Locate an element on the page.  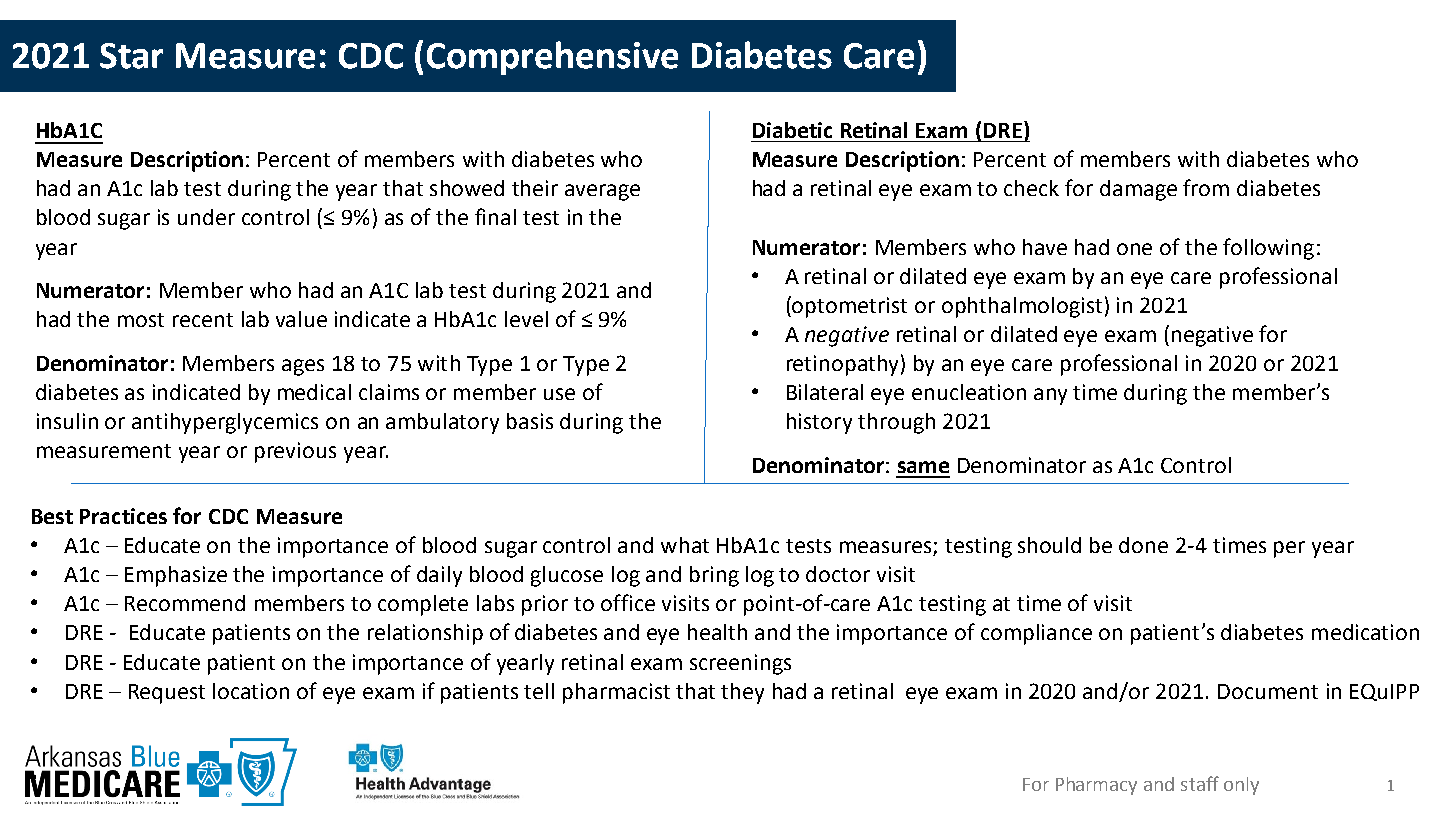
they is located at coordinates (742, 693).
